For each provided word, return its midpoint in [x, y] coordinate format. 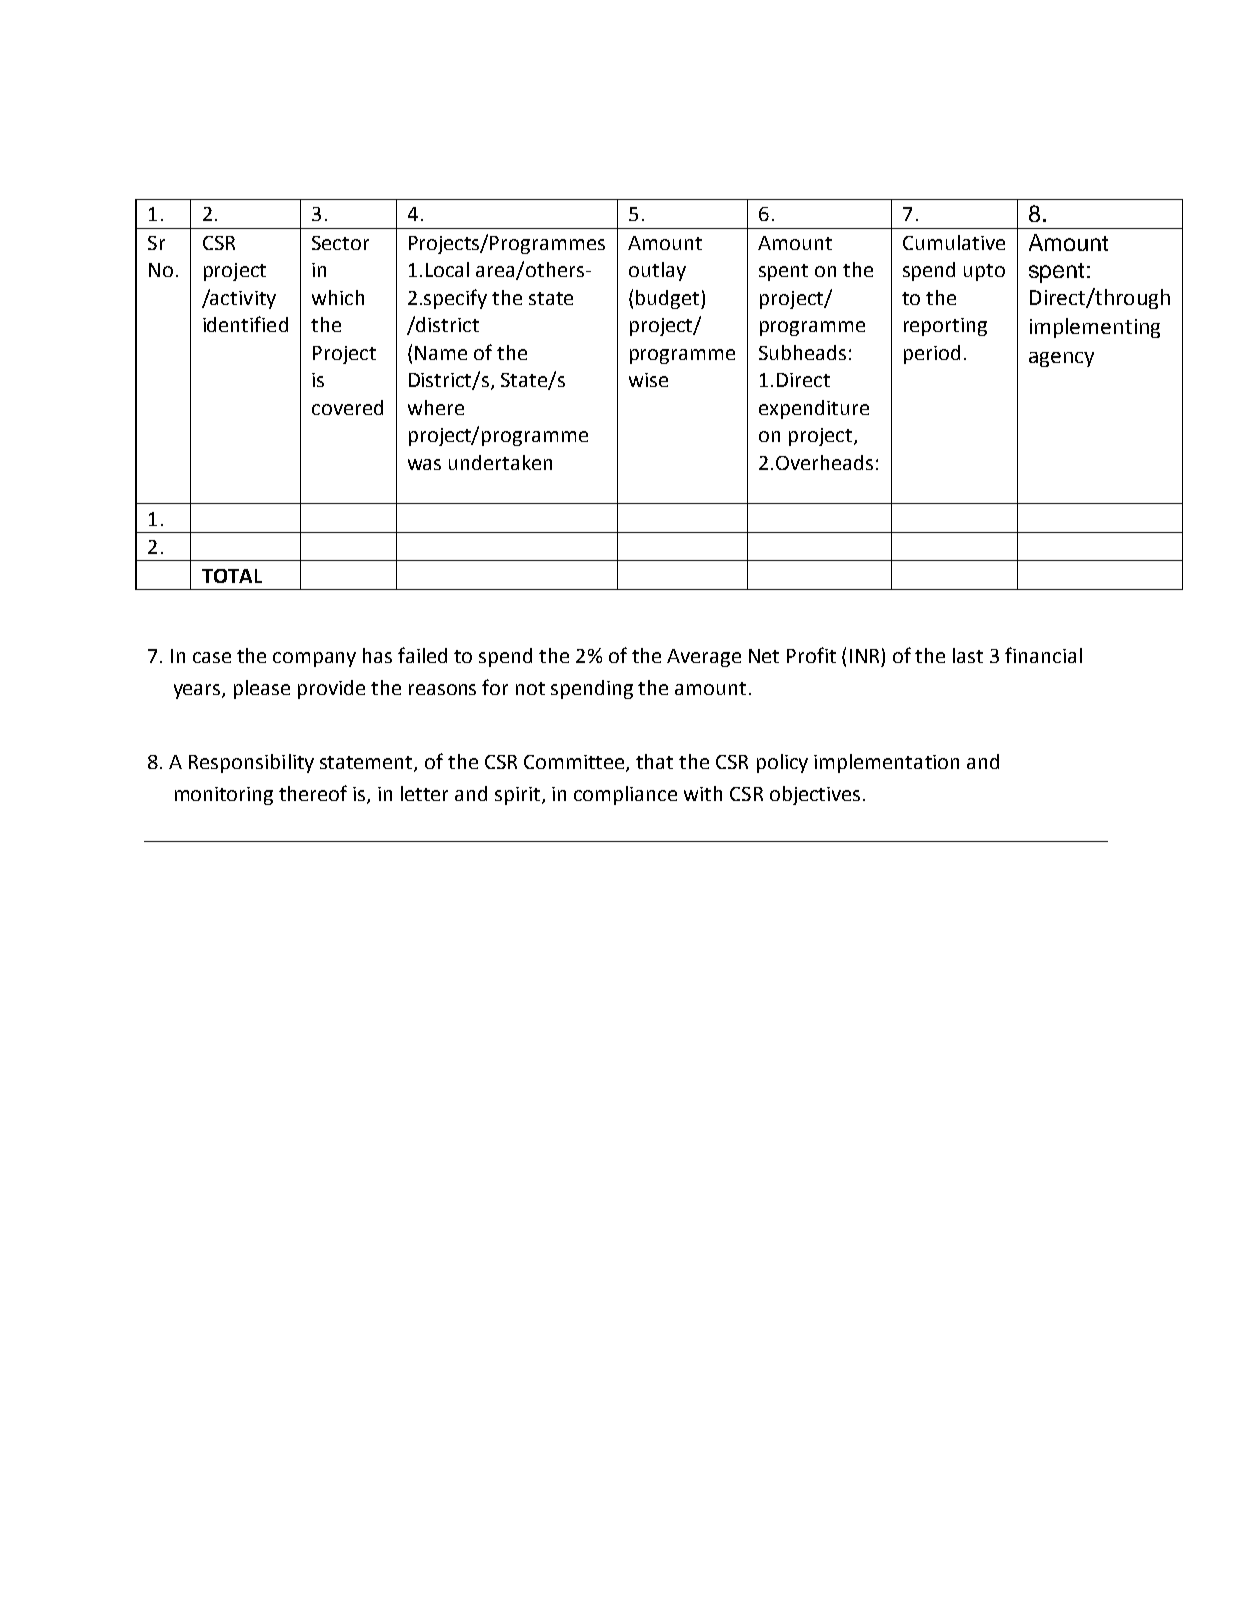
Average [704, 658]
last [968, 655]
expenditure [814, 409]
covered [347, 407]
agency [1061, 359]
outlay [657, 271]
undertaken [500, 462]
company [314, 659]
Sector [340, 243]
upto [984, 272]
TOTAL [232, 576]
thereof [313, 793]
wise [648, 380]
